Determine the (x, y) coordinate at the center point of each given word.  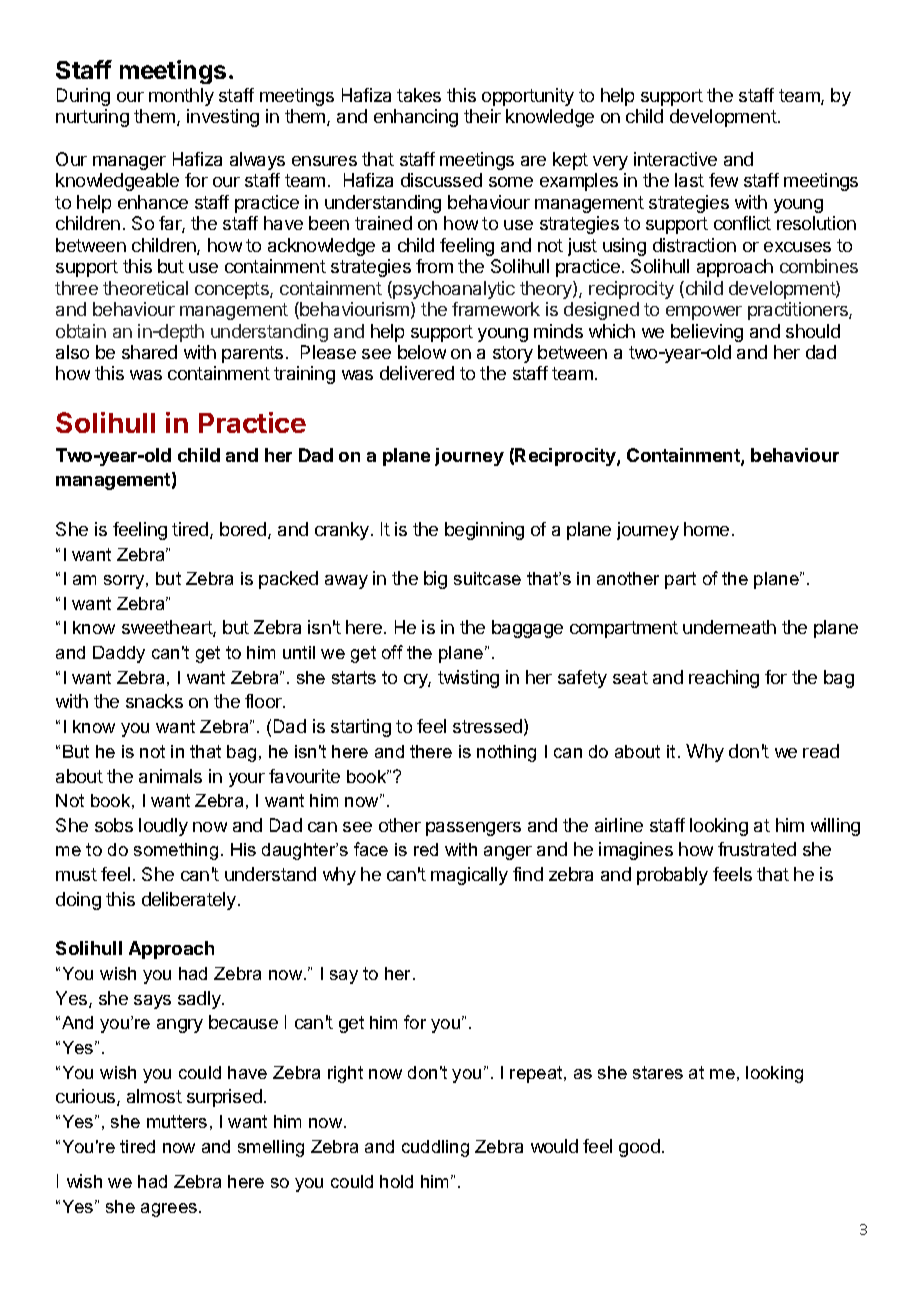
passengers (473, 829)
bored (244, 530)
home (706, 529)
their (482, 116)
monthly (181, 97)
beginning (484, 531)
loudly (163, 827)
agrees (170, 1210)
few (723, 180)
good (639, 1148)
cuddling (435, 1148)
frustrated (757, 849)
